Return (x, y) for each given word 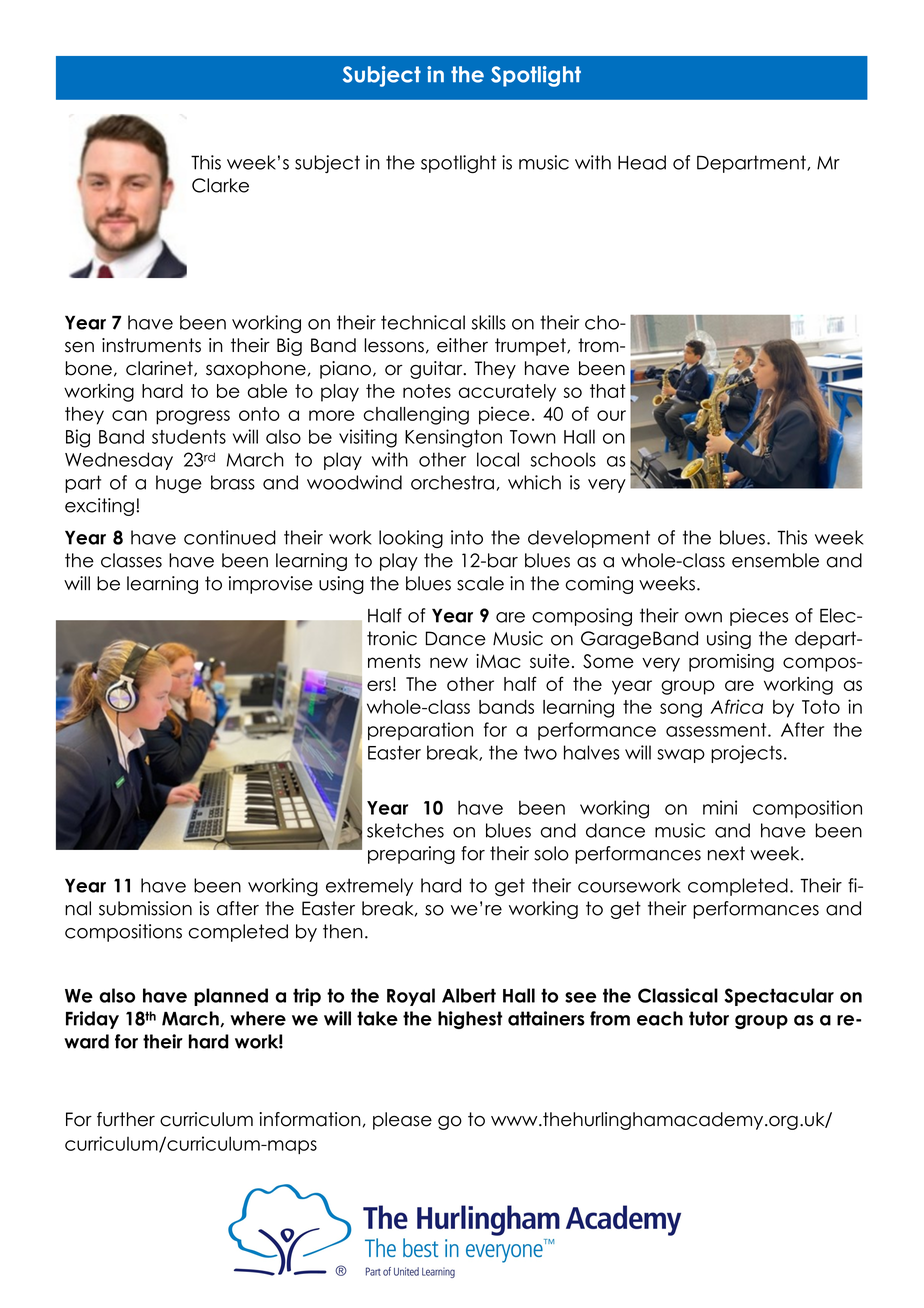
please (402, 1121)
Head (642, 162)
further (126, 1119)
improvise (271, 585)
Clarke (220, 185)
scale (480, 583)
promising (731, 663)
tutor (709, 1018)
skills (489, 322)
